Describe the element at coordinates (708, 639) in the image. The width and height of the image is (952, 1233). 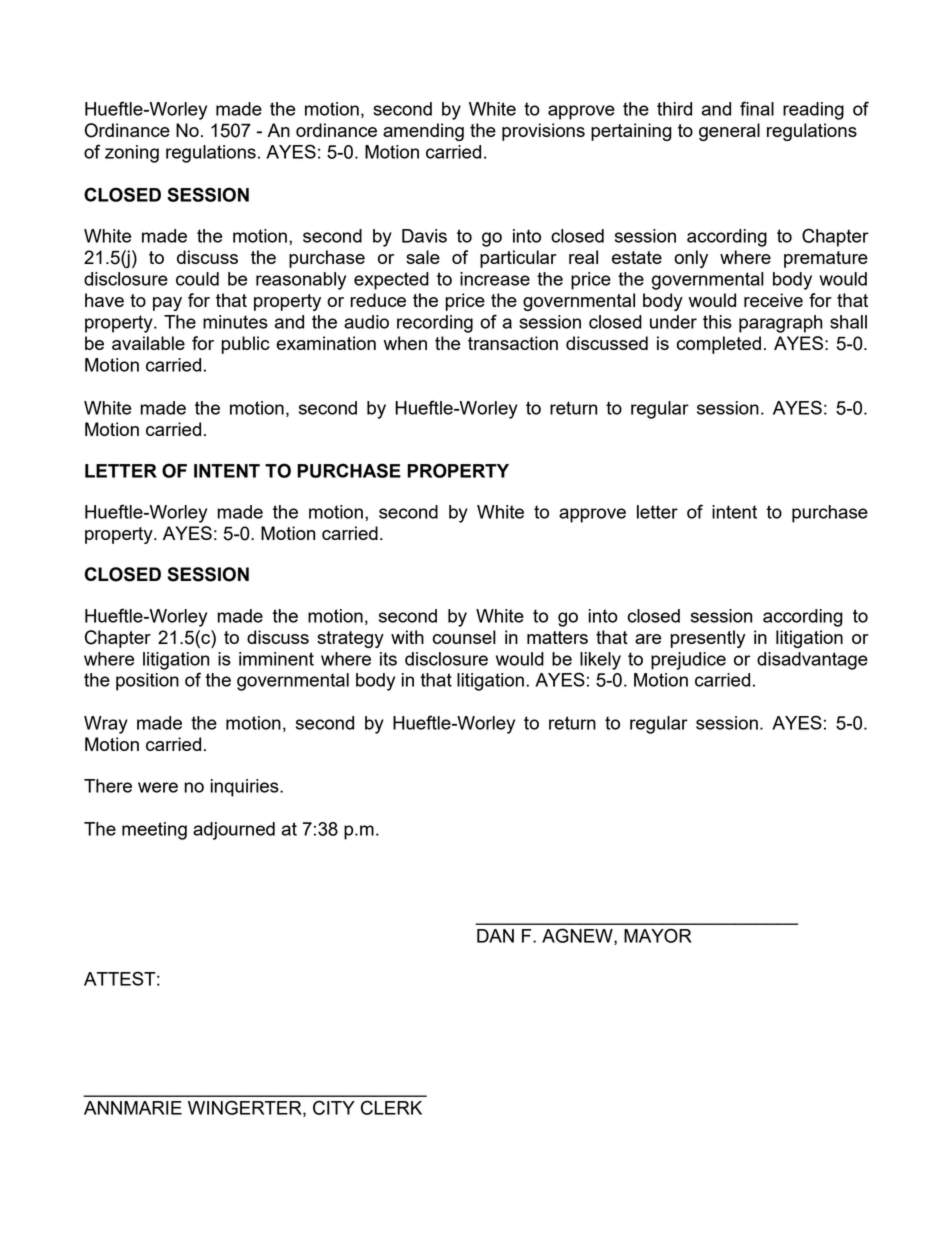
I see `presently` at that location.
